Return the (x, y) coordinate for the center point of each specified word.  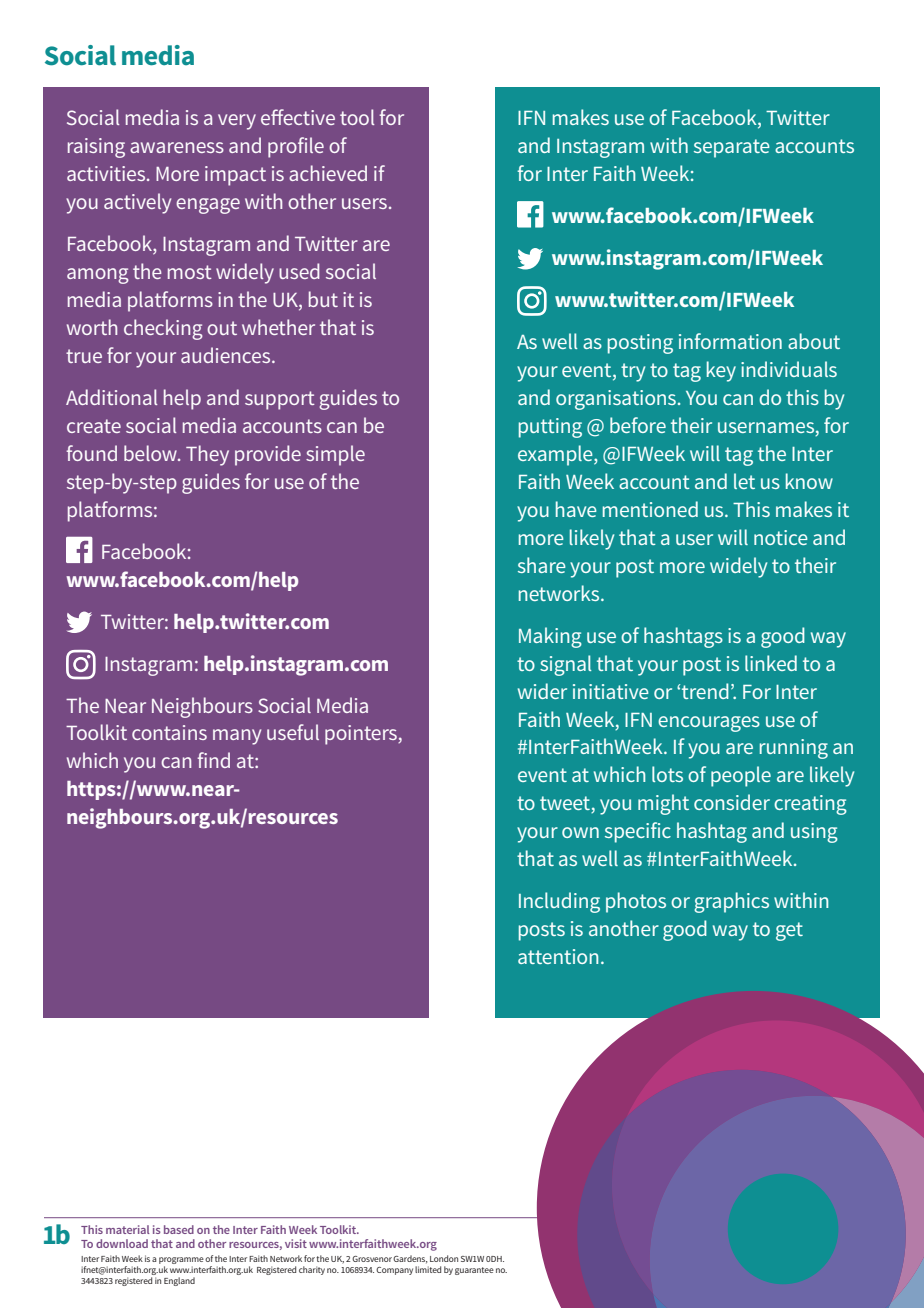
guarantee (474, 1271)
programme (181, 1262)
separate (732, 148)
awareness (177, 147)
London (444, 1258)
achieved (328, 173)
